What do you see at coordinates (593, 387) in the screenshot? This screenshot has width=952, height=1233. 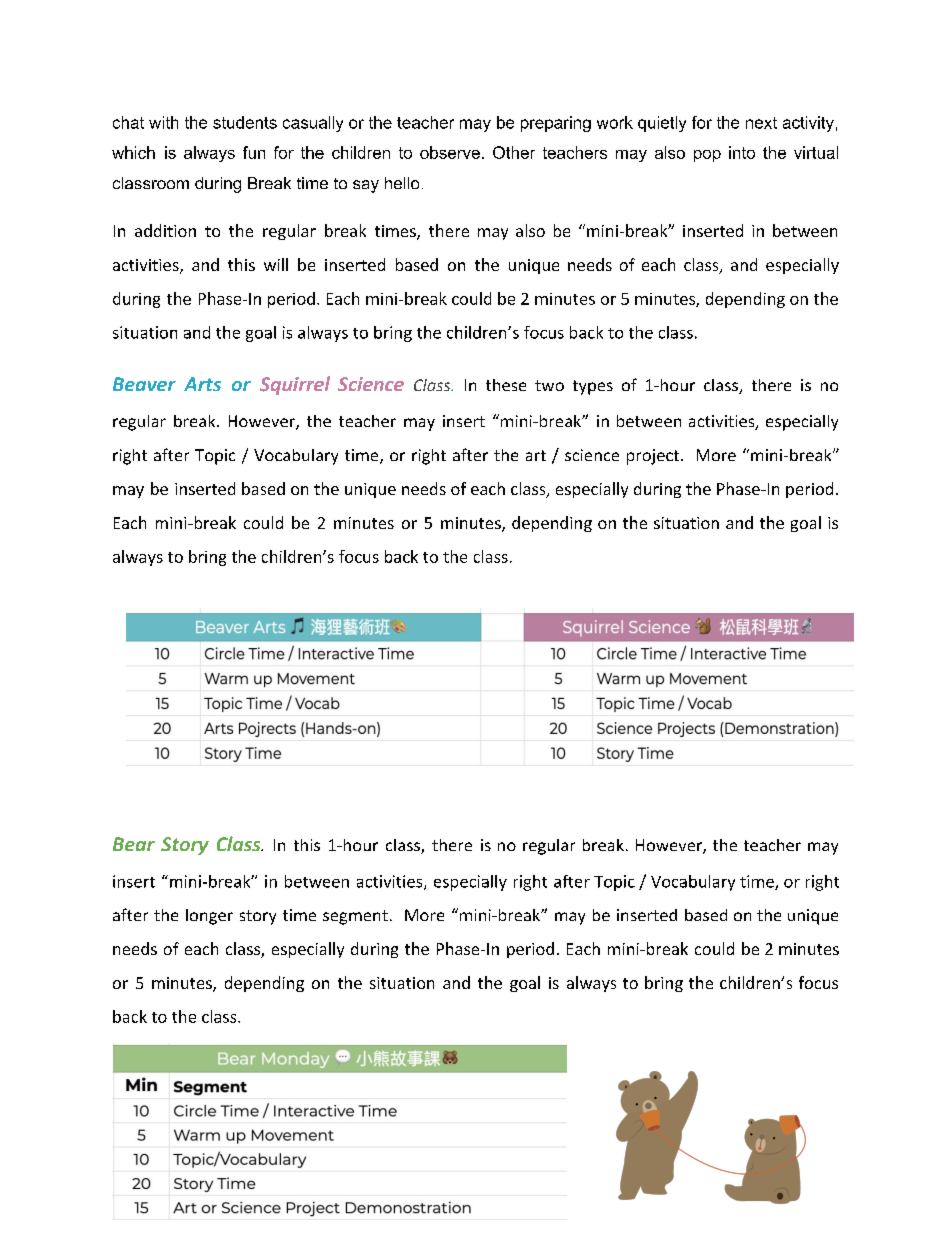 I see `types` at bounding box center [593, 387].
